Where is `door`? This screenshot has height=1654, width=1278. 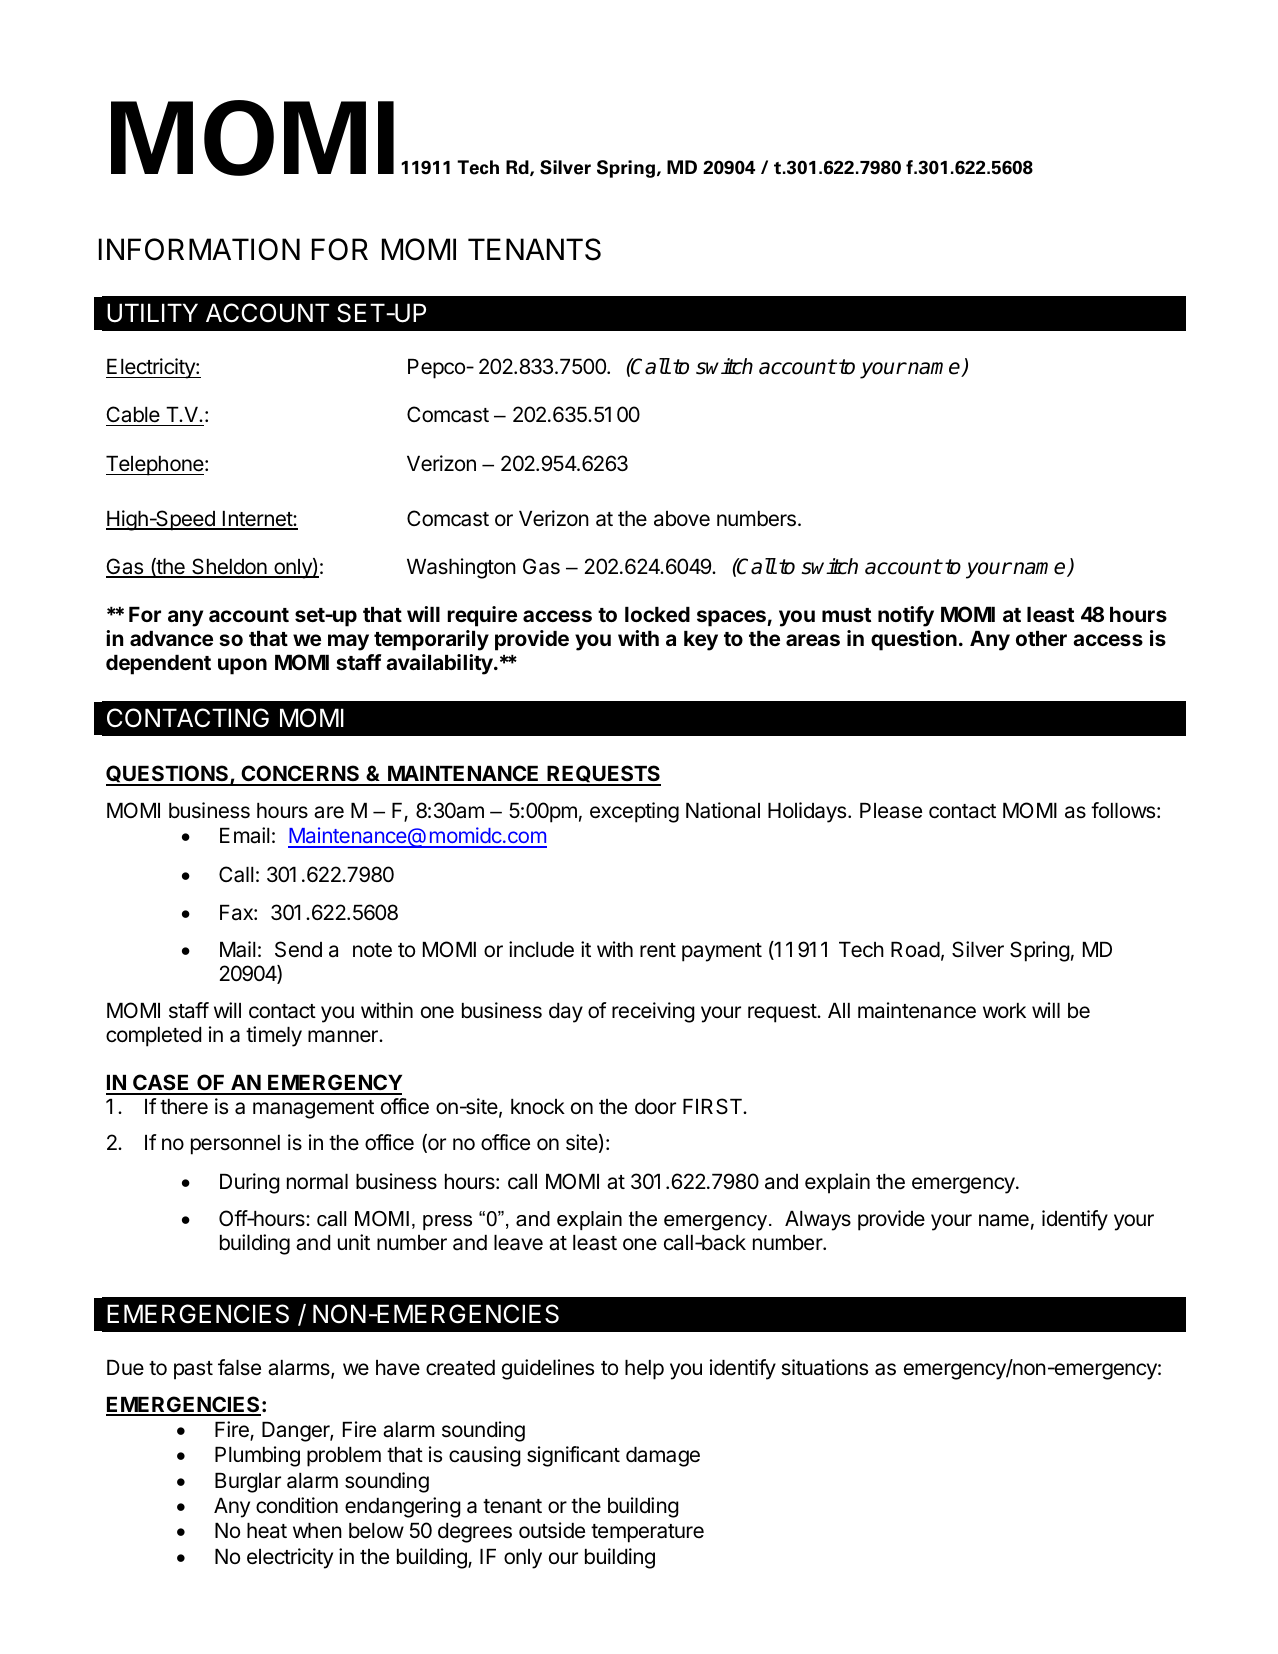
door is located at coordinates (655, 1107).
